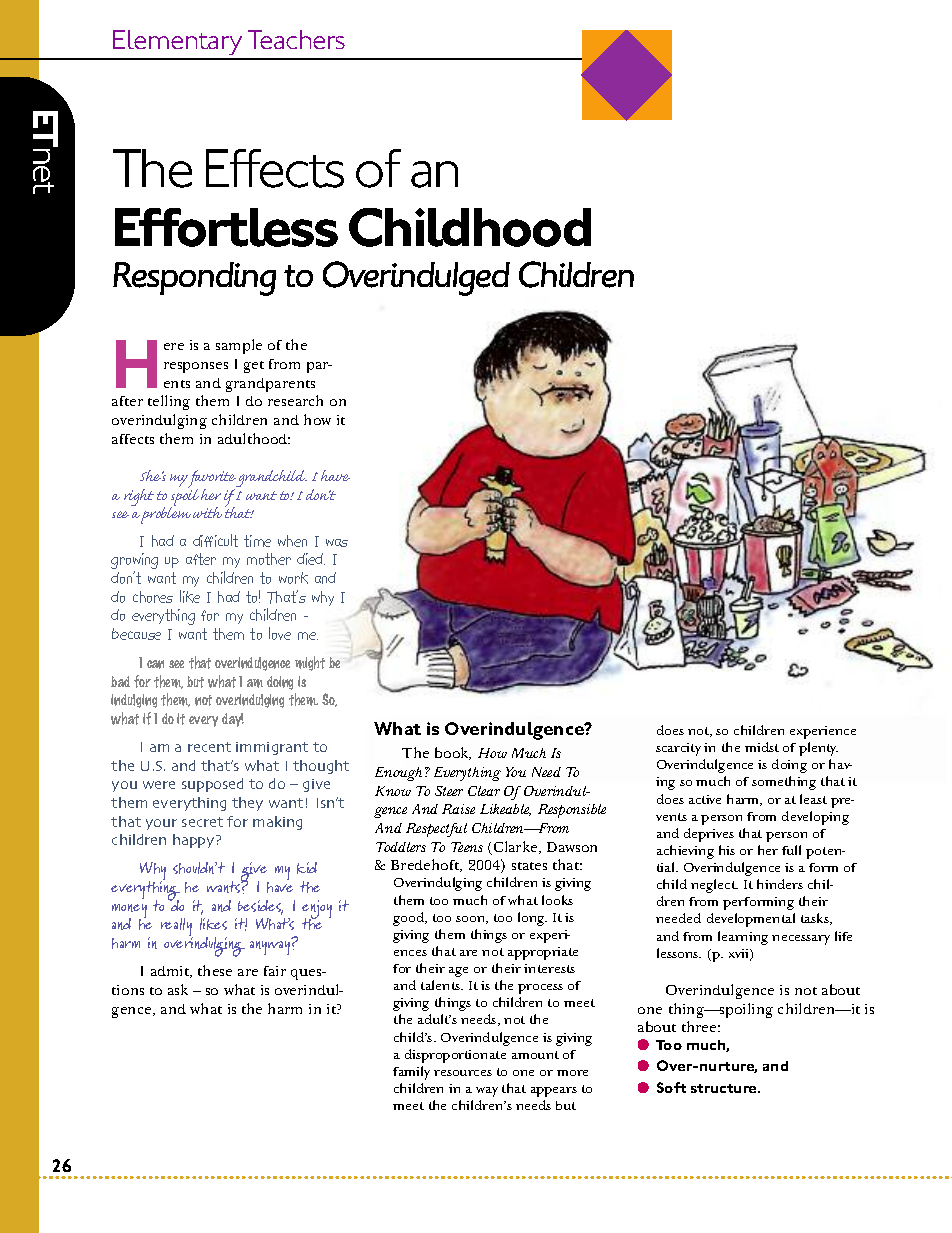  I want to click on was, so click(337, 543).
